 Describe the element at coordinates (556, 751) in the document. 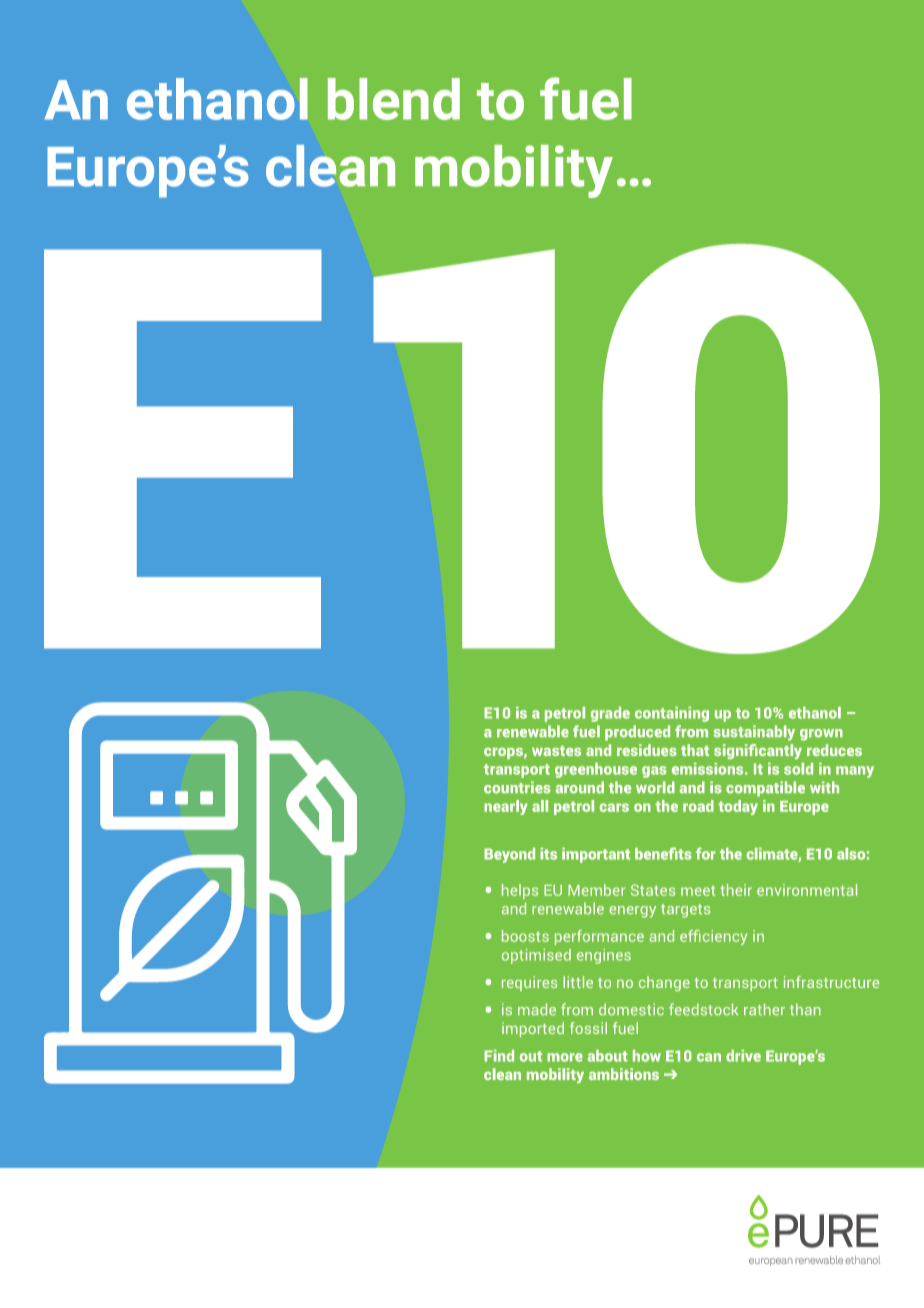

I see `wastes` at that location.
